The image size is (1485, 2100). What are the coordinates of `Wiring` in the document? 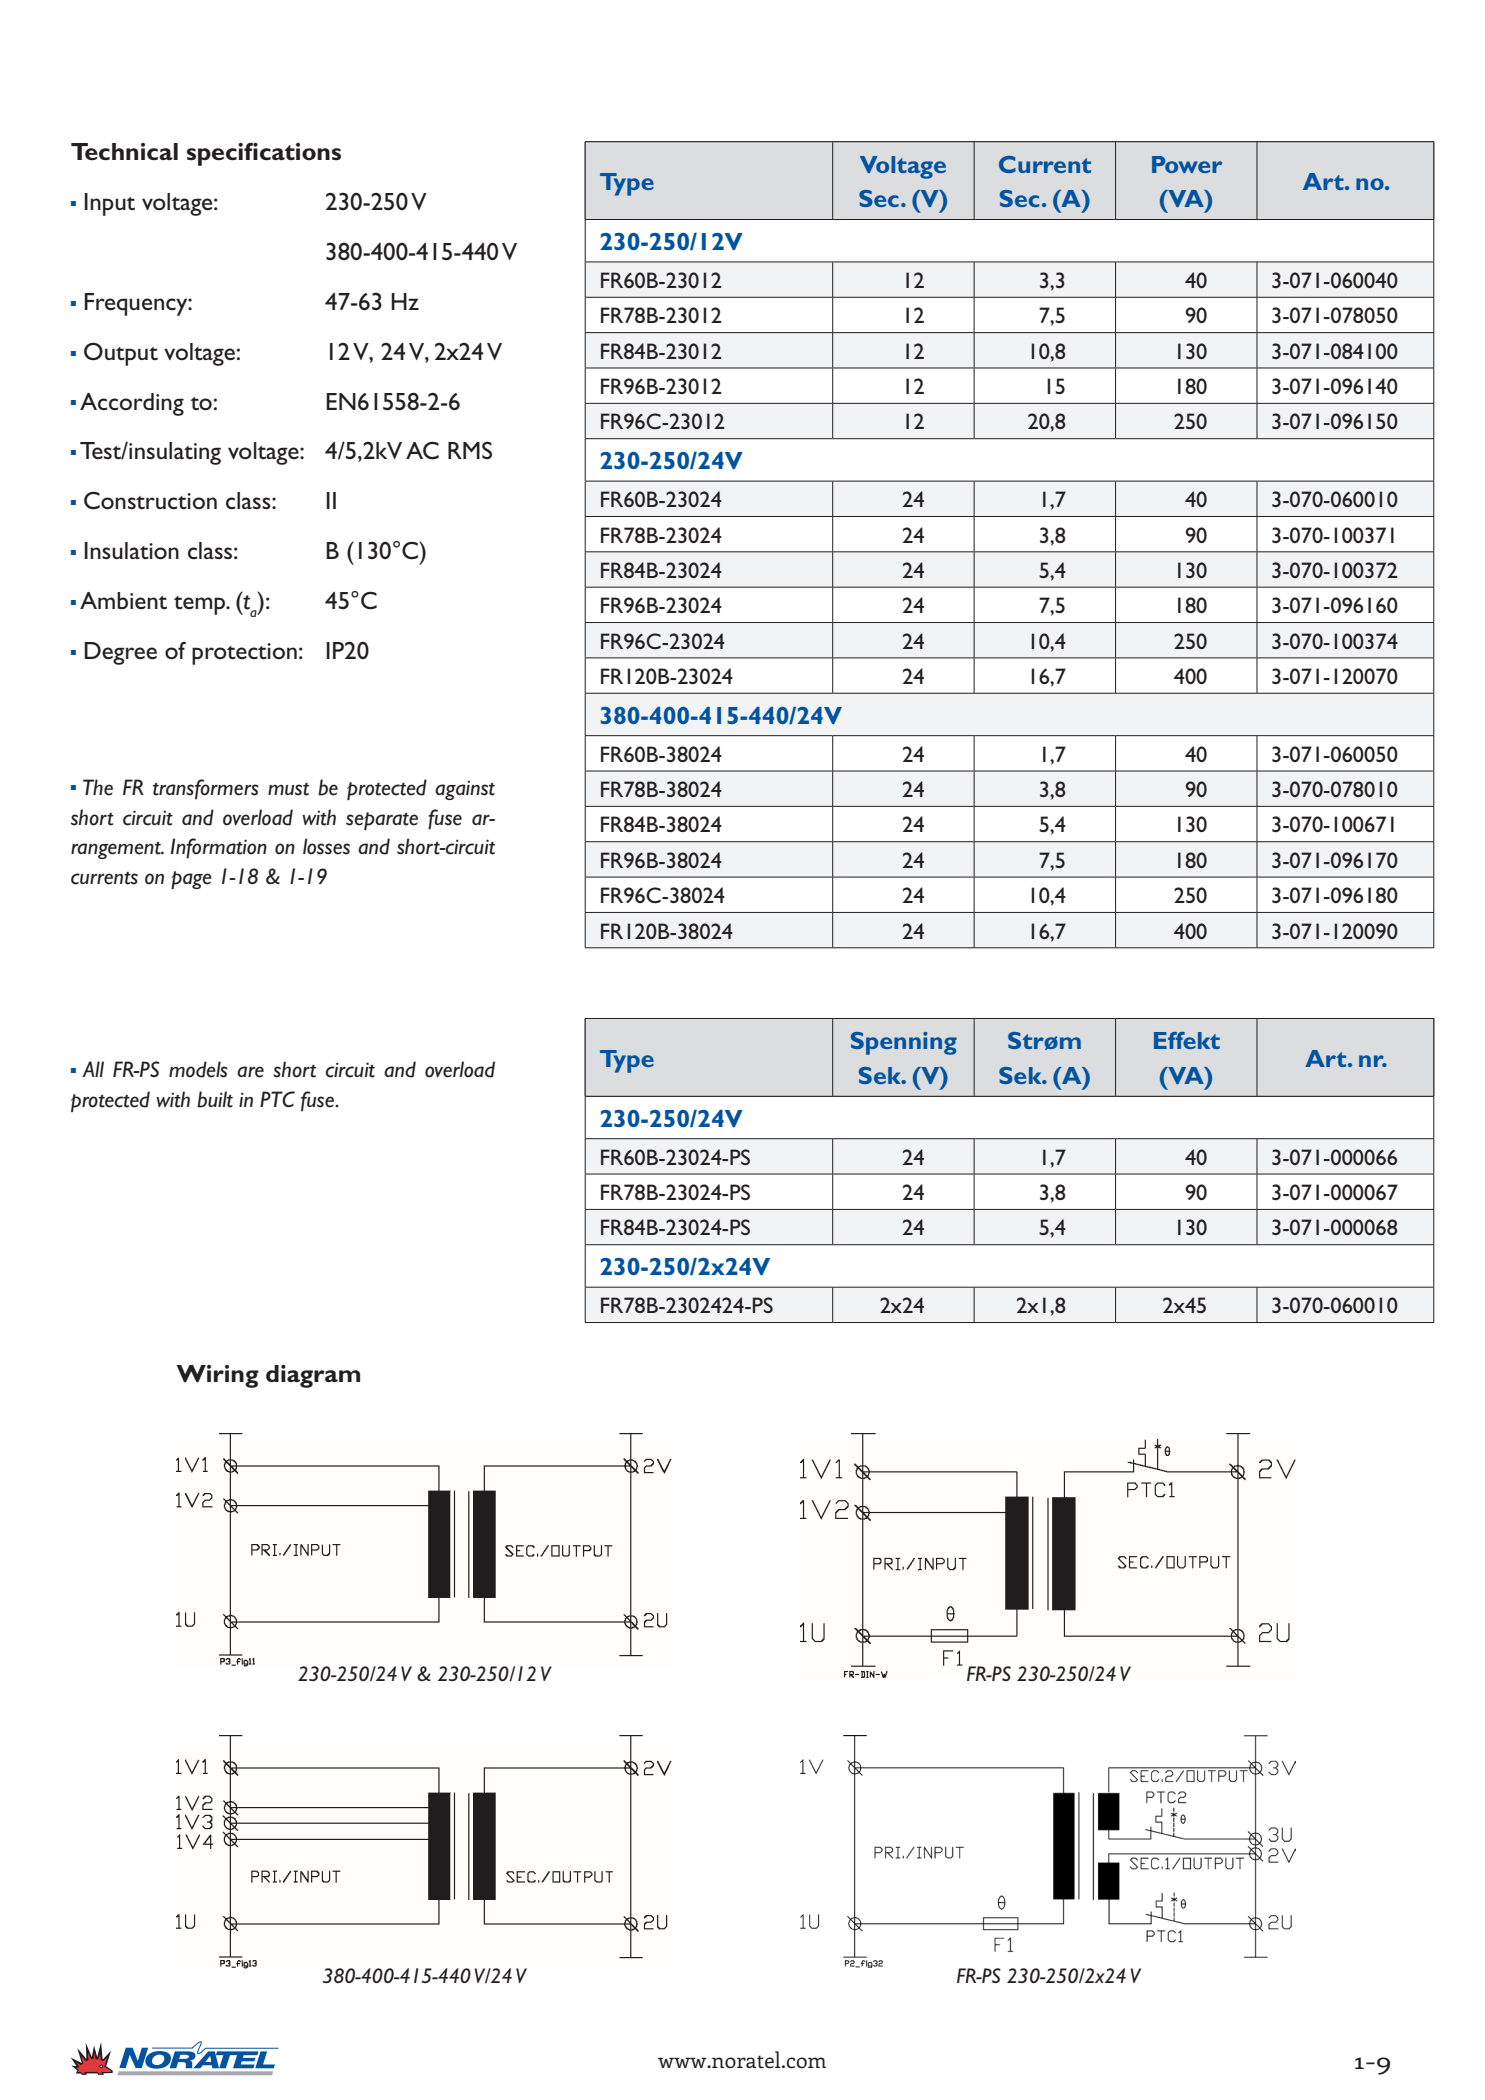 It's located at (217, 1376).
